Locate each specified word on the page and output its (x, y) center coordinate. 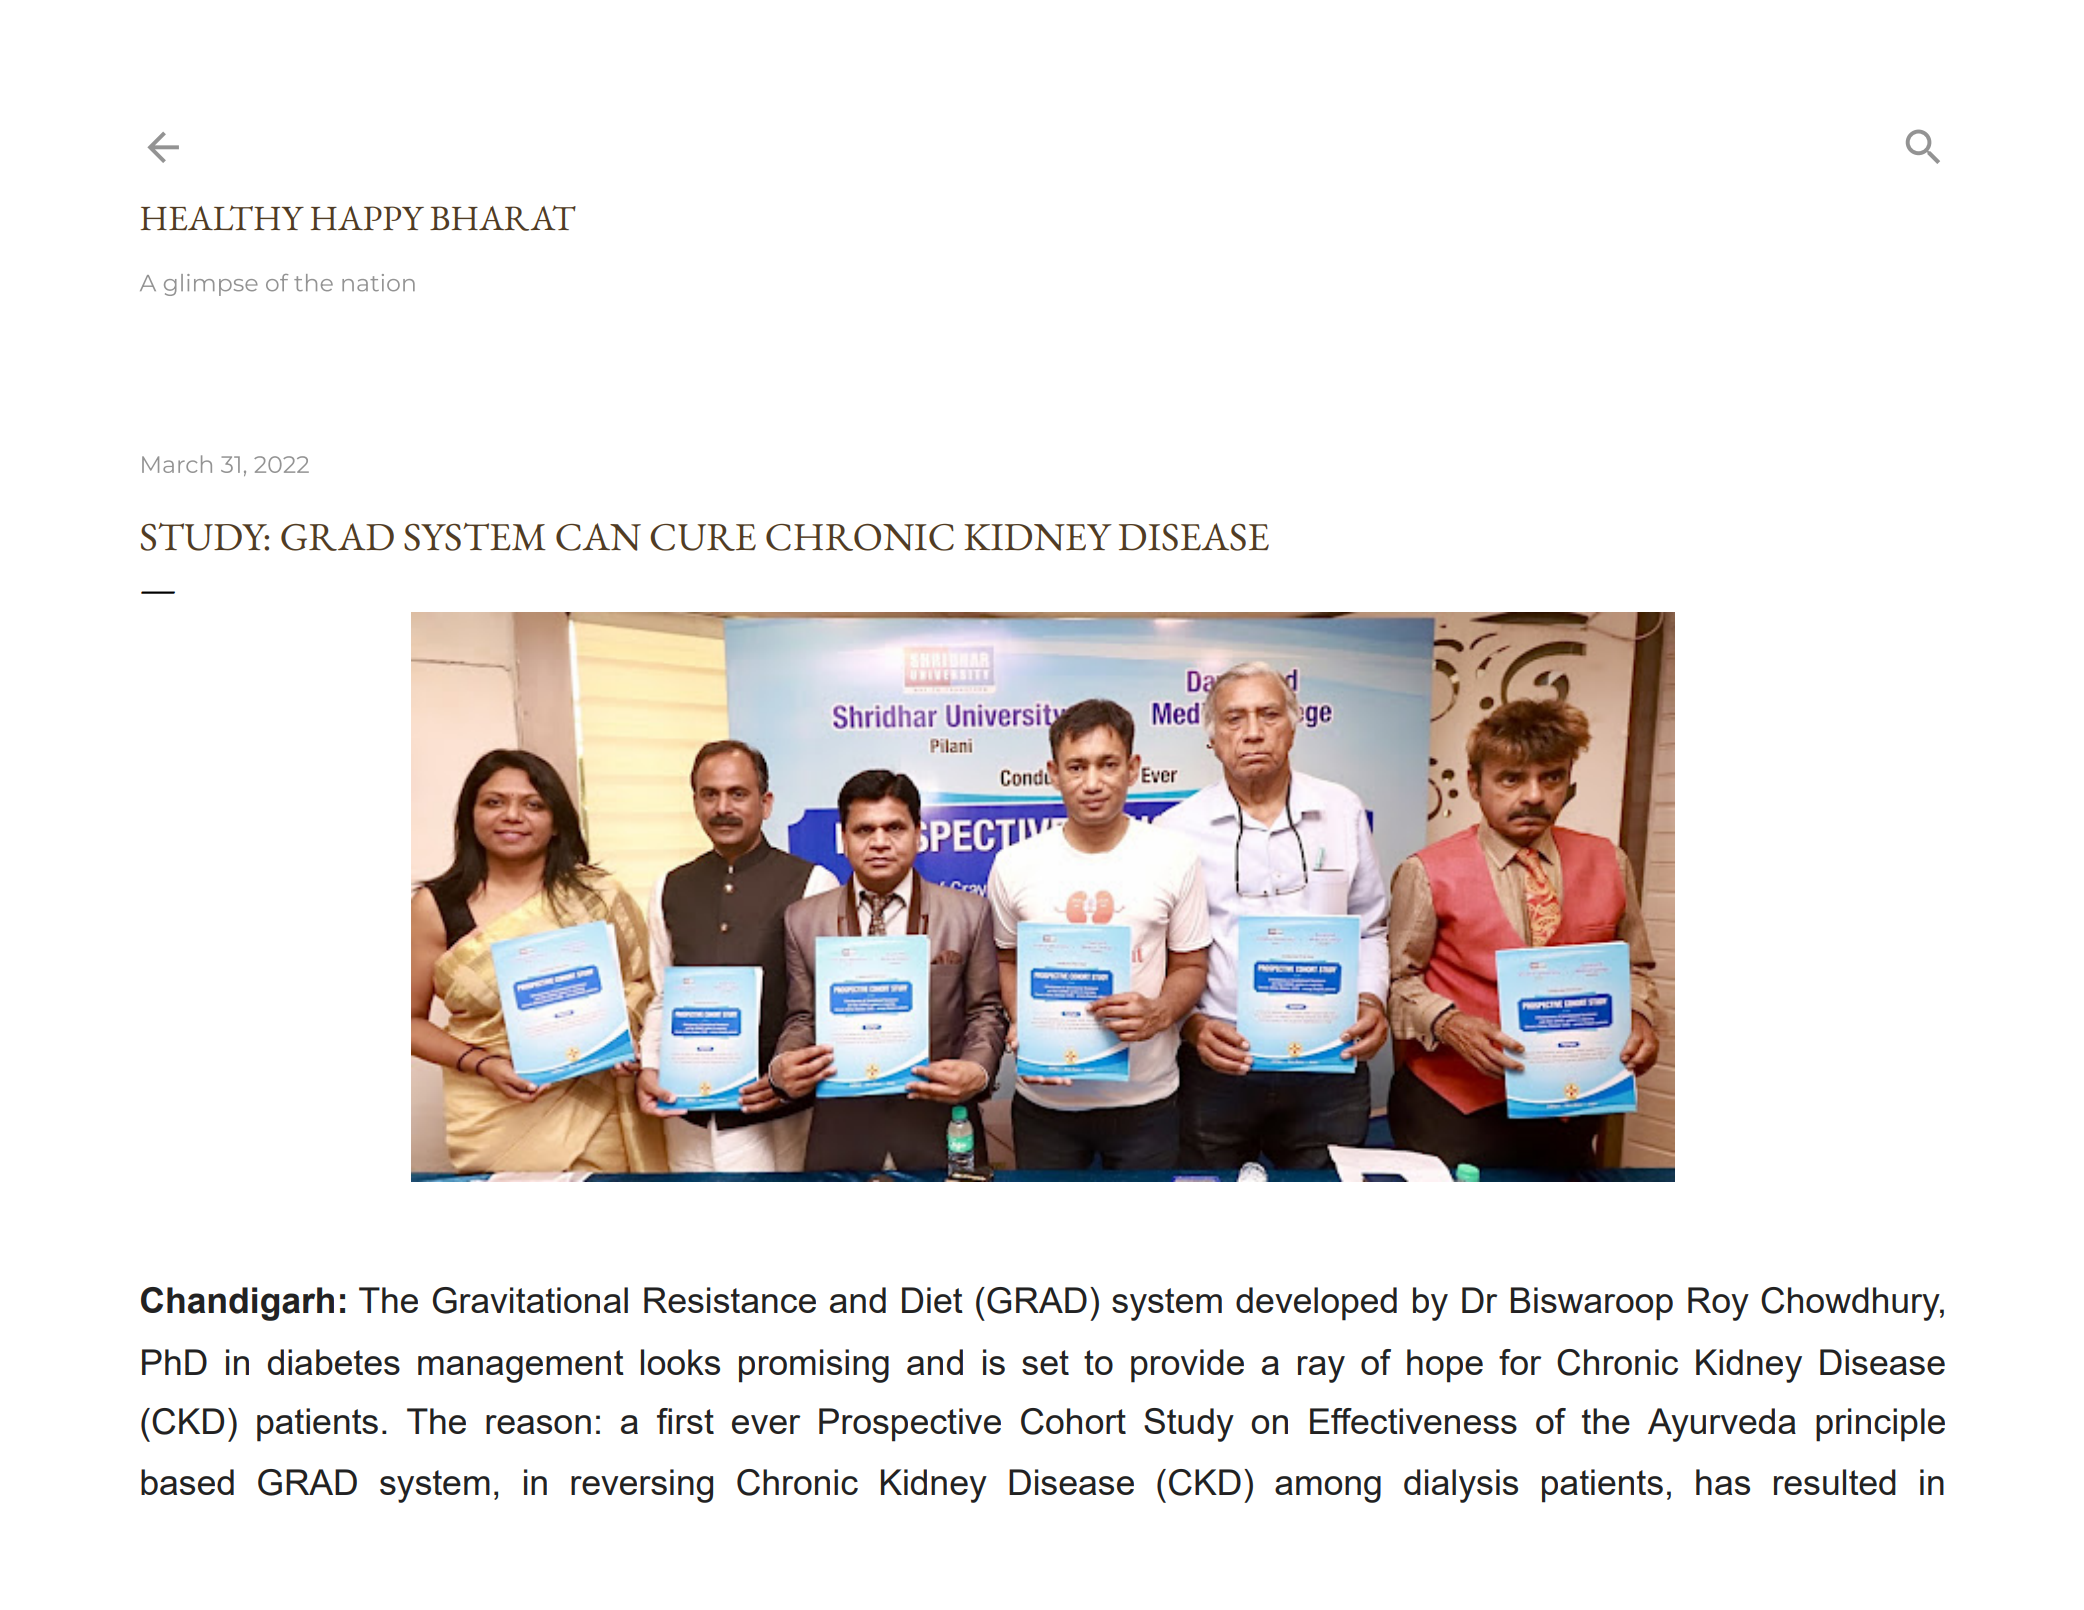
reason (538, 1424)
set (1045, 1362)
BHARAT (503, 218)
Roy (1718, 1304)
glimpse (211, 285)
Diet (932, 1300)
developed (1316, 1304)
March (177, 464)
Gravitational (530, 1300)
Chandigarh (237, 1304)
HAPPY (367, 218)
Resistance (730, 1300)
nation (378, 283)
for (1520, 1362)
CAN (598, 537)
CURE (703, 537)
